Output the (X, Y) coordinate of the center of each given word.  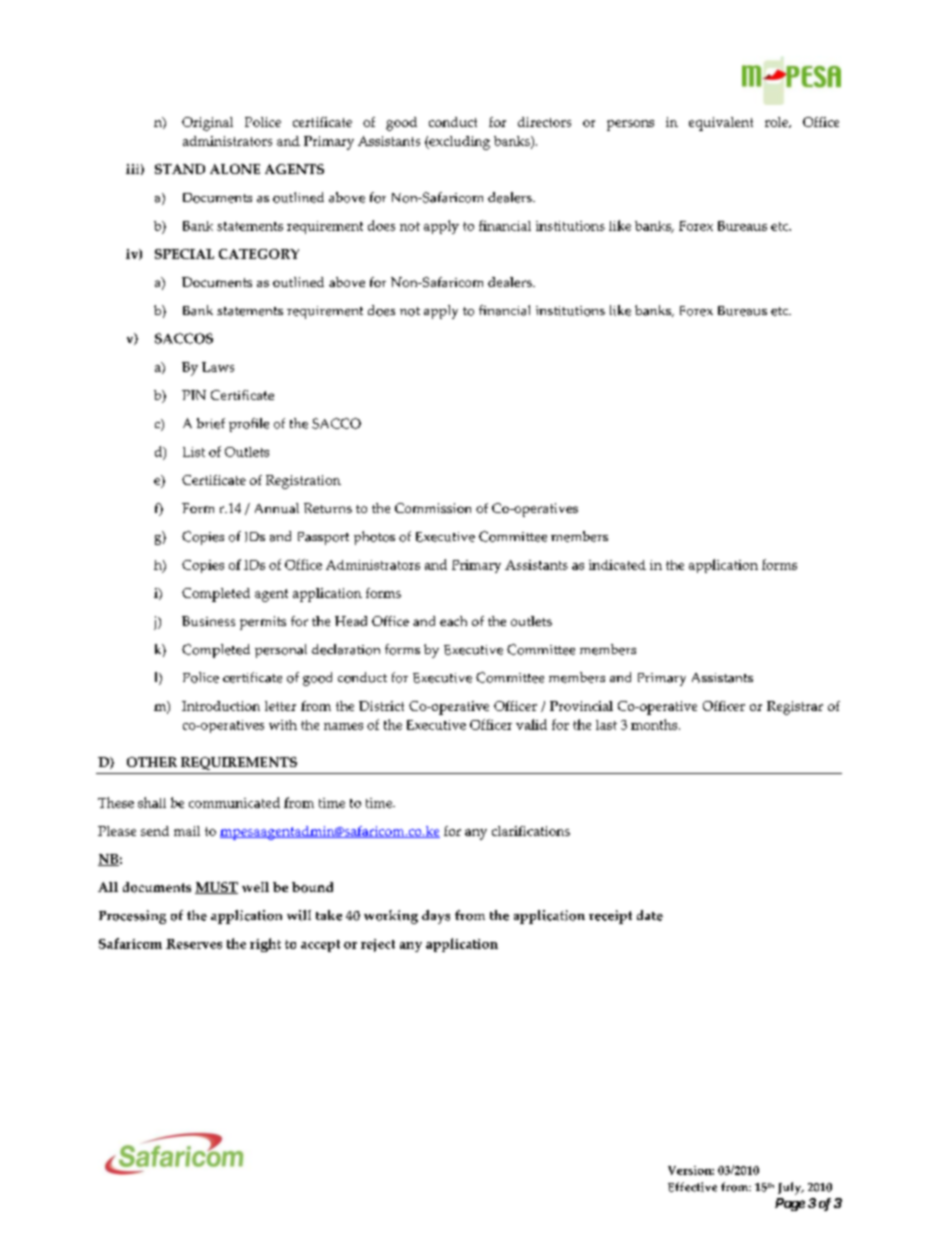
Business (208, 621)
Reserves (194, 944)
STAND (180, 169)
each (453, 621)
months (655, 724)
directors (544, 122)
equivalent (721, 124)
